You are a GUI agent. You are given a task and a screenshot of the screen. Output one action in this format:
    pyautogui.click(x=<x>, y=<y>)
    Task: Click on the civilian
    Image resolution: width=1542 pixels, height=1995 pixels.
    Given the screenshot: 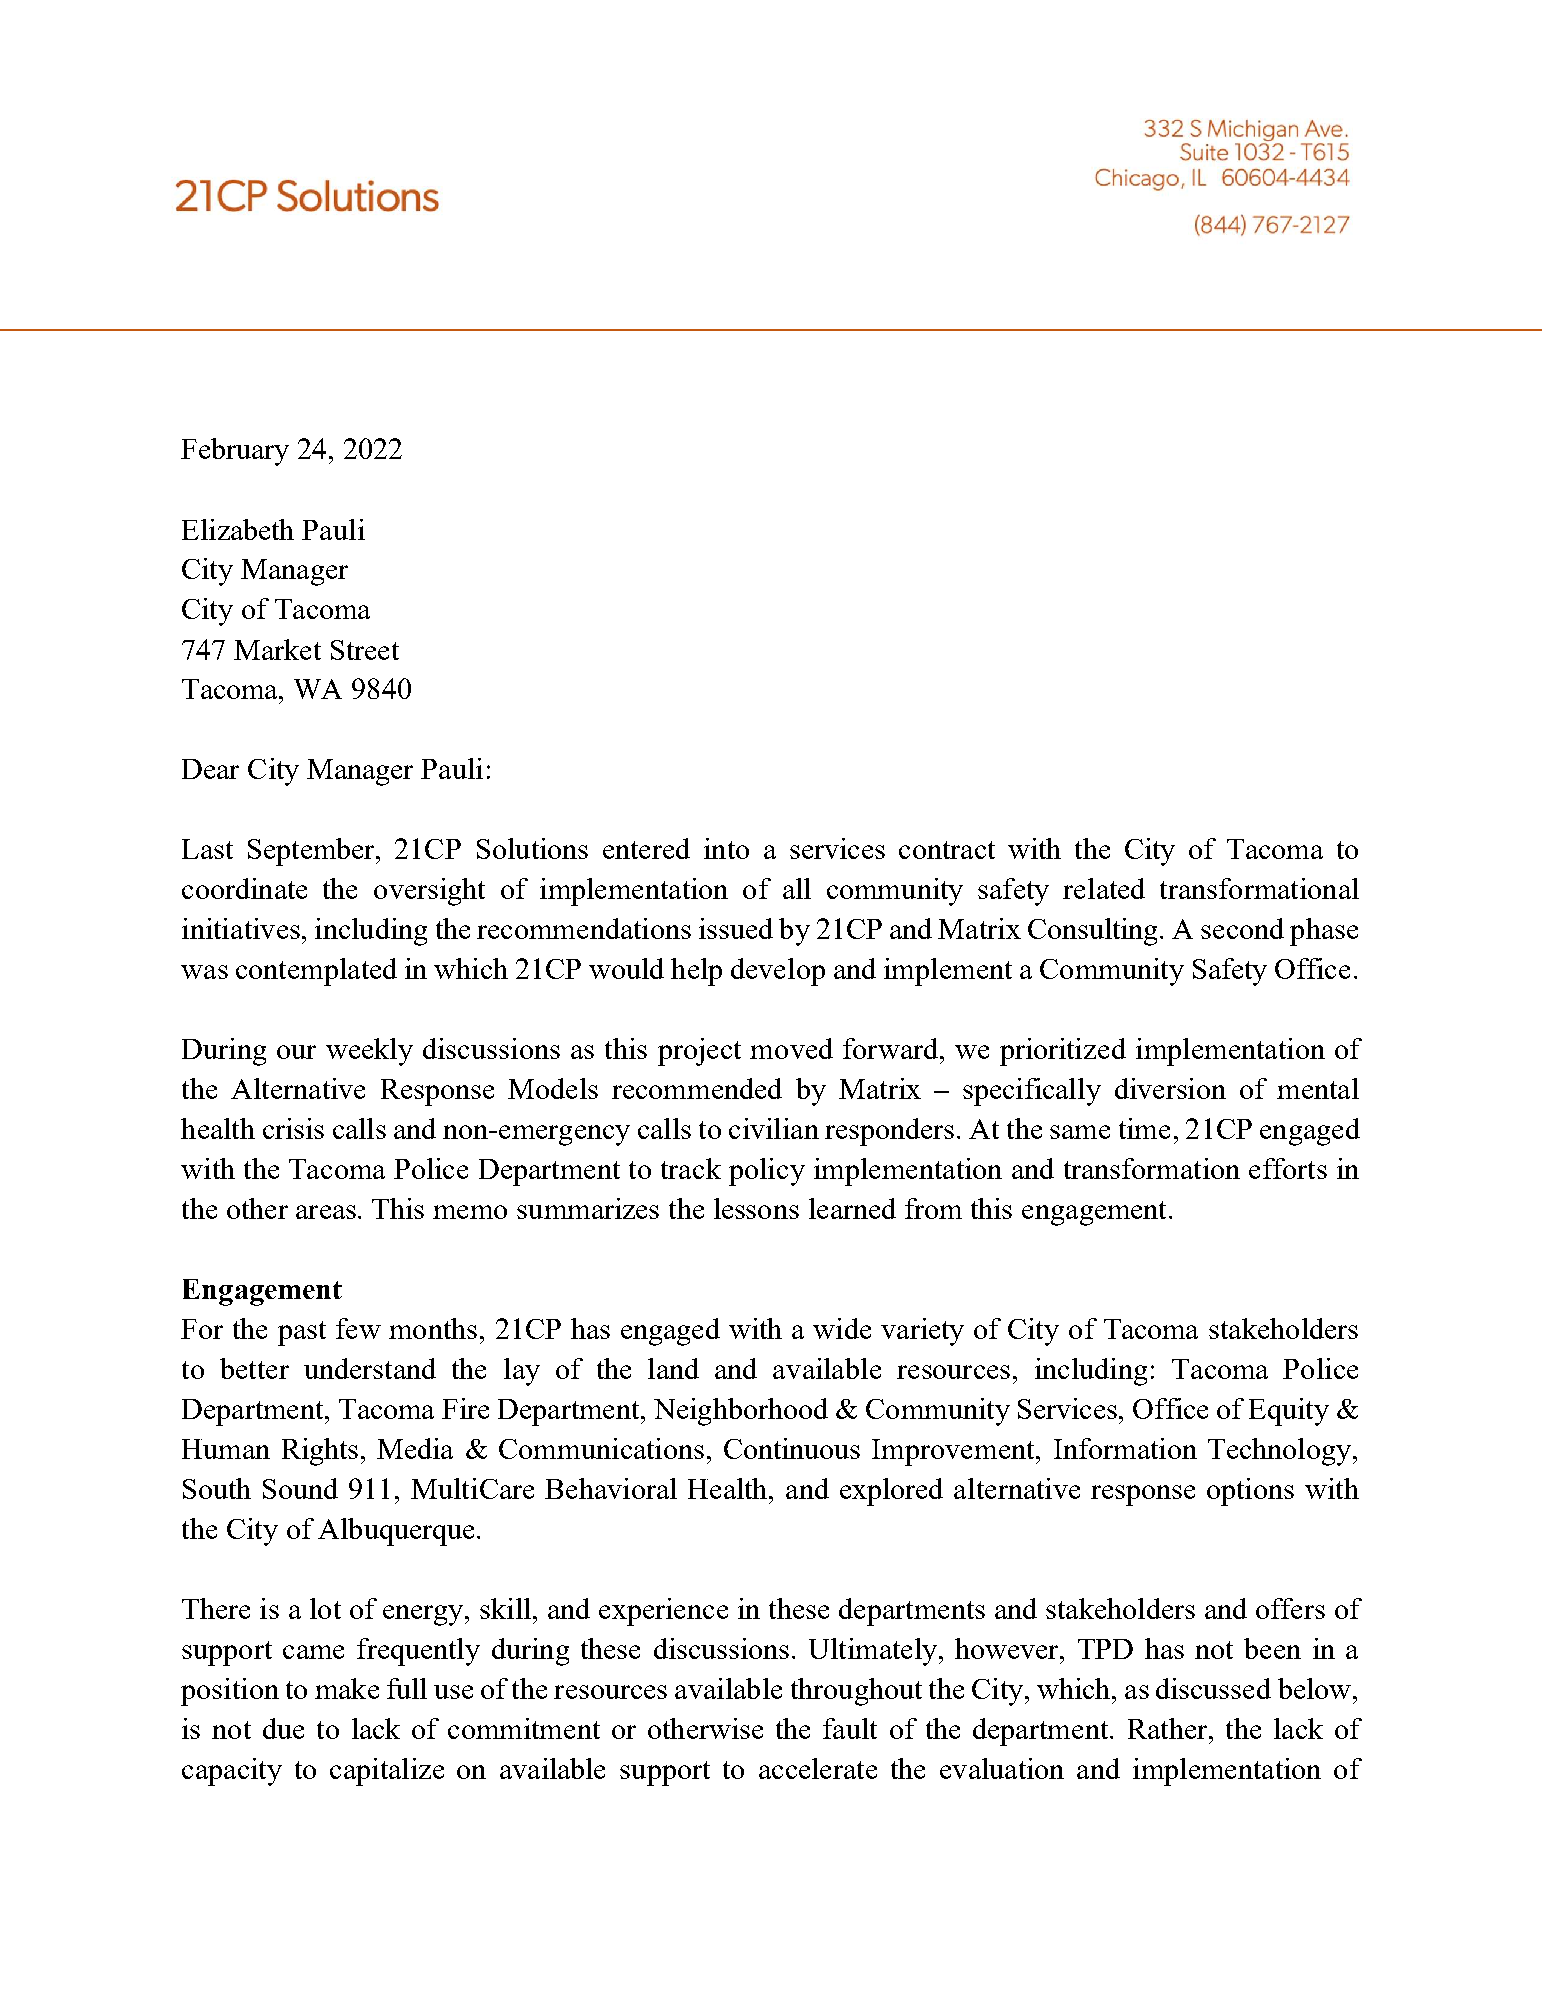 What is the action you would take?
    pyautogui.click(x=774, y=1128)
